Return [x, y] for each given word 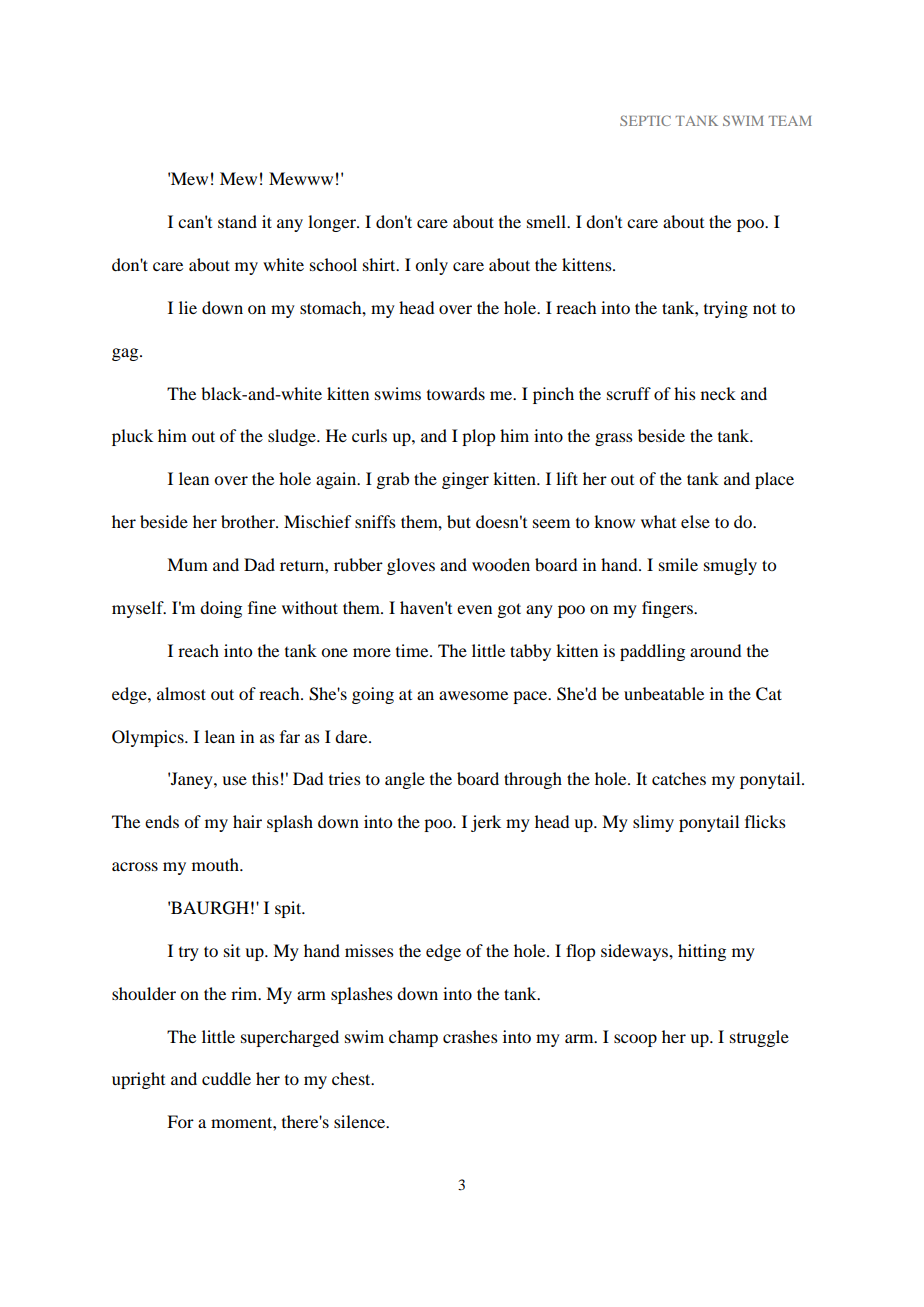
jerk [486, 823]
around [715, 650]
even [474, 609]
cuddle [226, 1078]
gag [126, 354]
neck [718, 393]
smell [547, 221]
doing [221, 609]
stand [237, 221]
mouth [216, 864]
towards [456, 393]
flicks [765, 821]
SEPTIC [645, 120]
